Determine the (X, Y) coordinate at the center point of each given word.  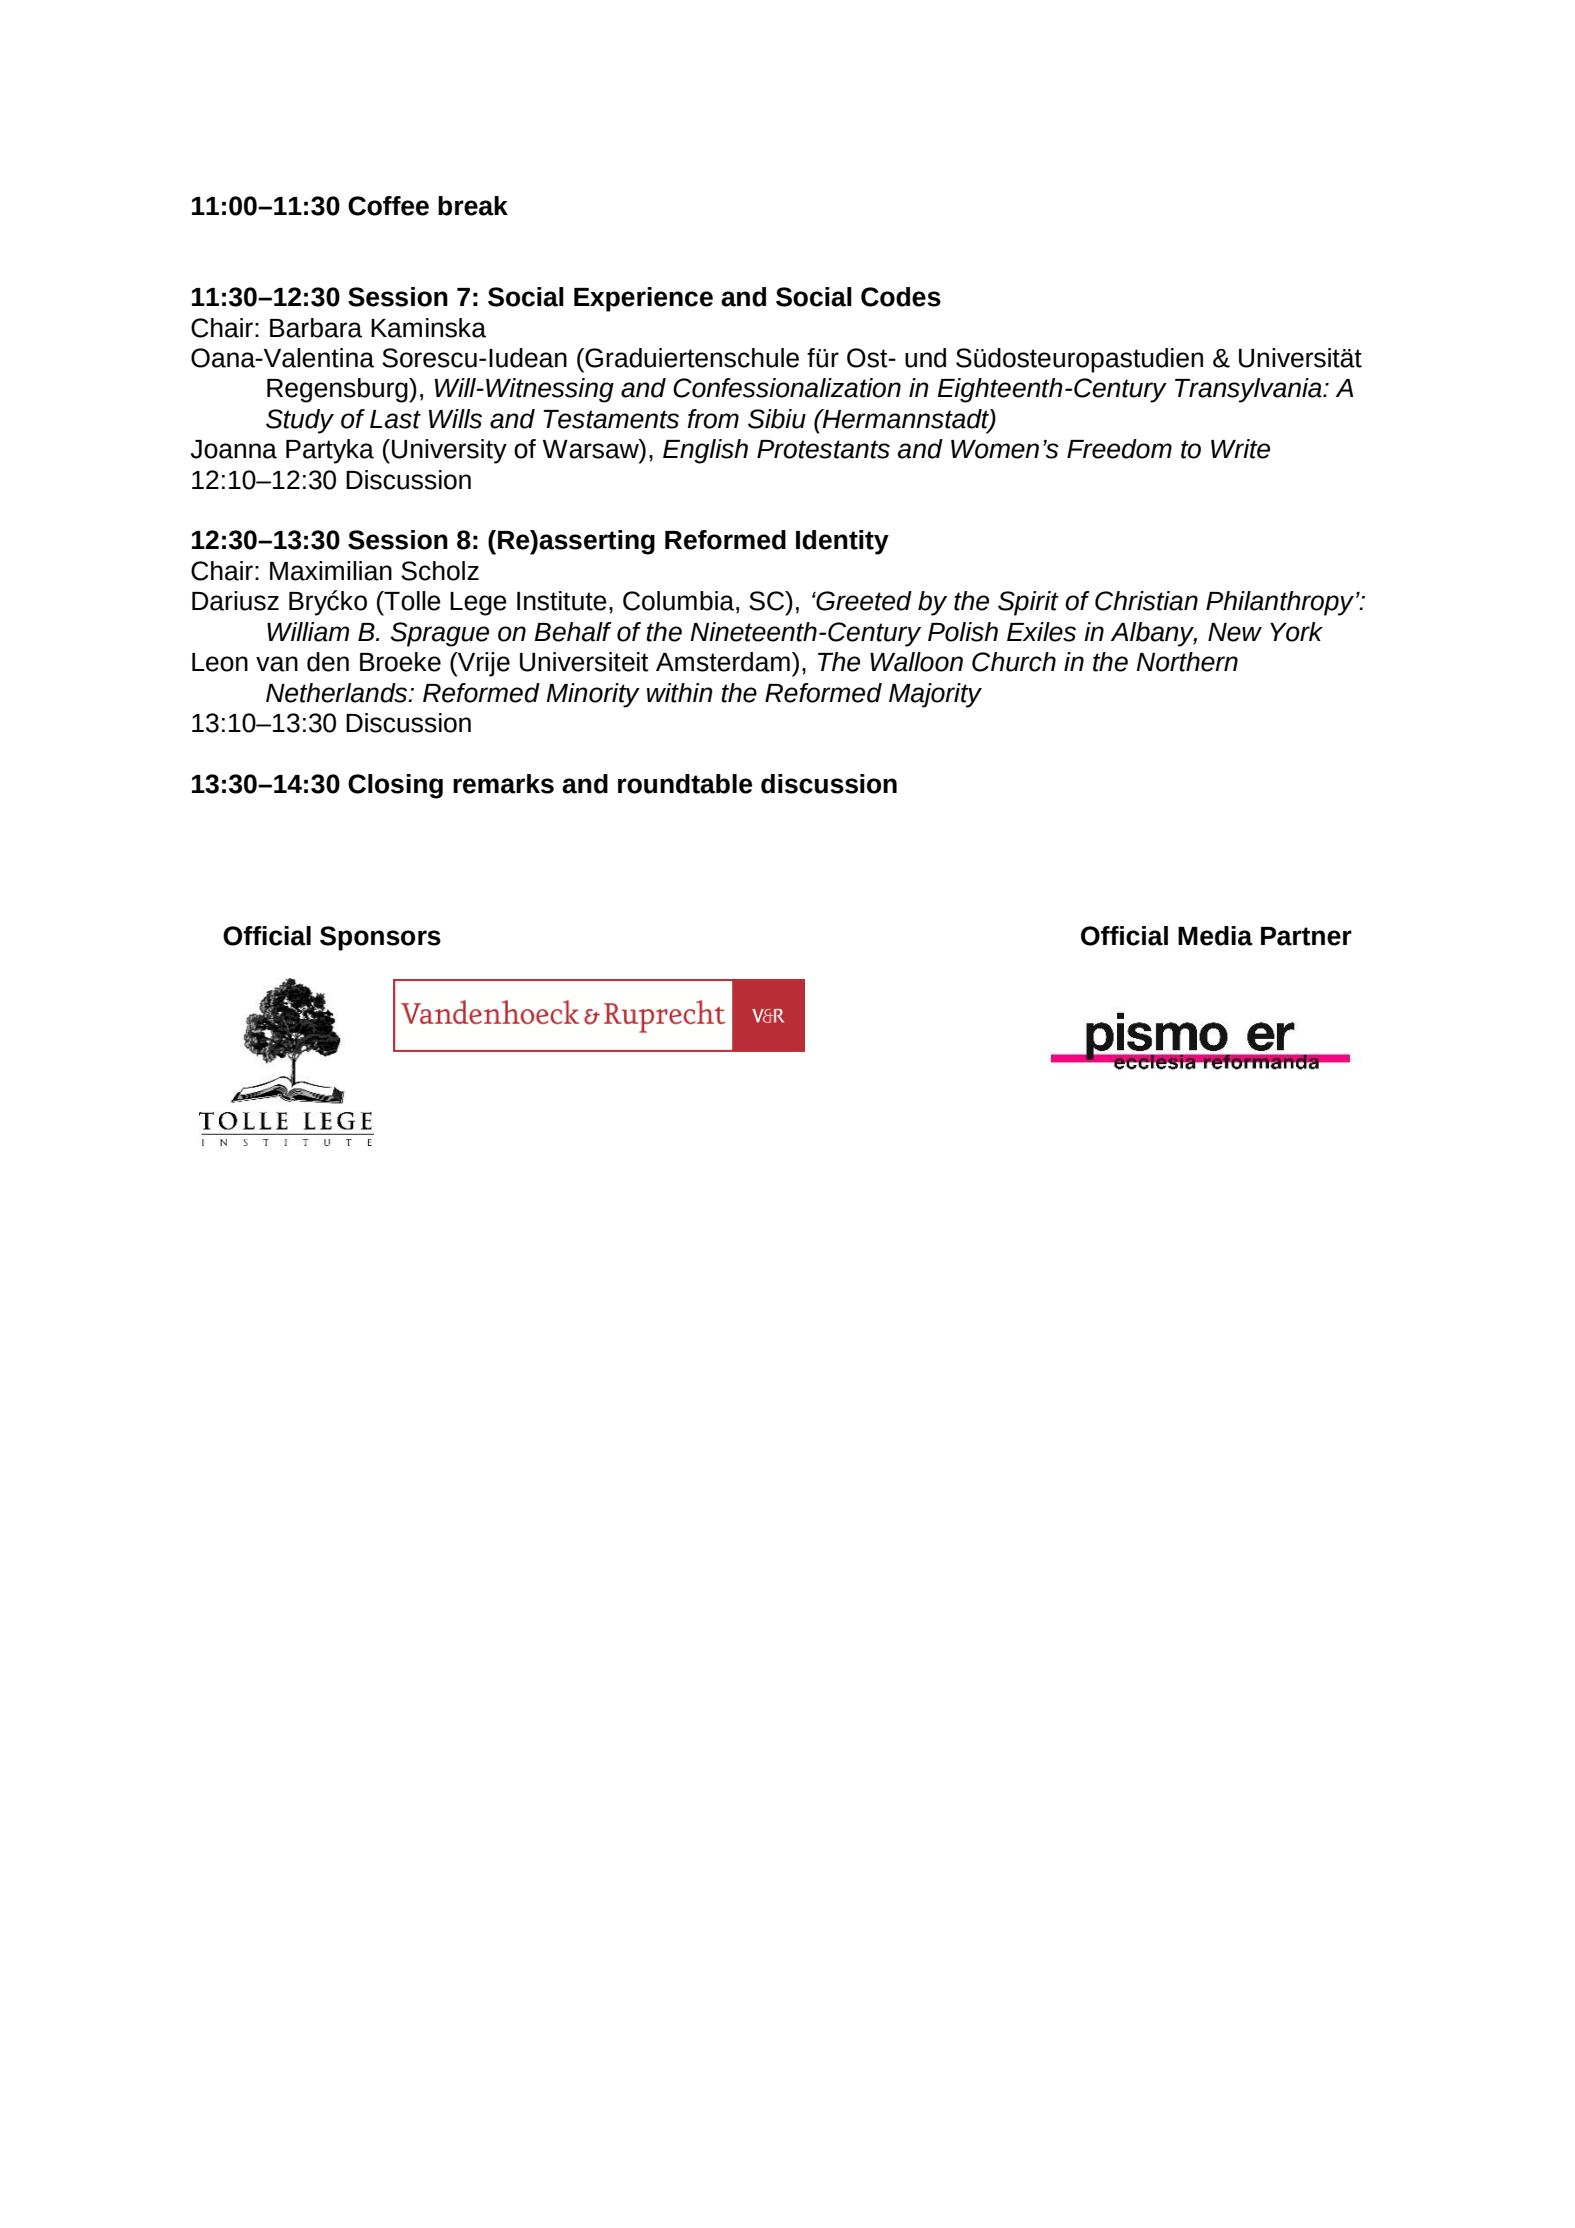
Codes (901, 297)
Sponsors (380, 938)
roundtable (685, 784)
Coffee (388, 206)
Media (1215, 936)
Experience (643, 299)
